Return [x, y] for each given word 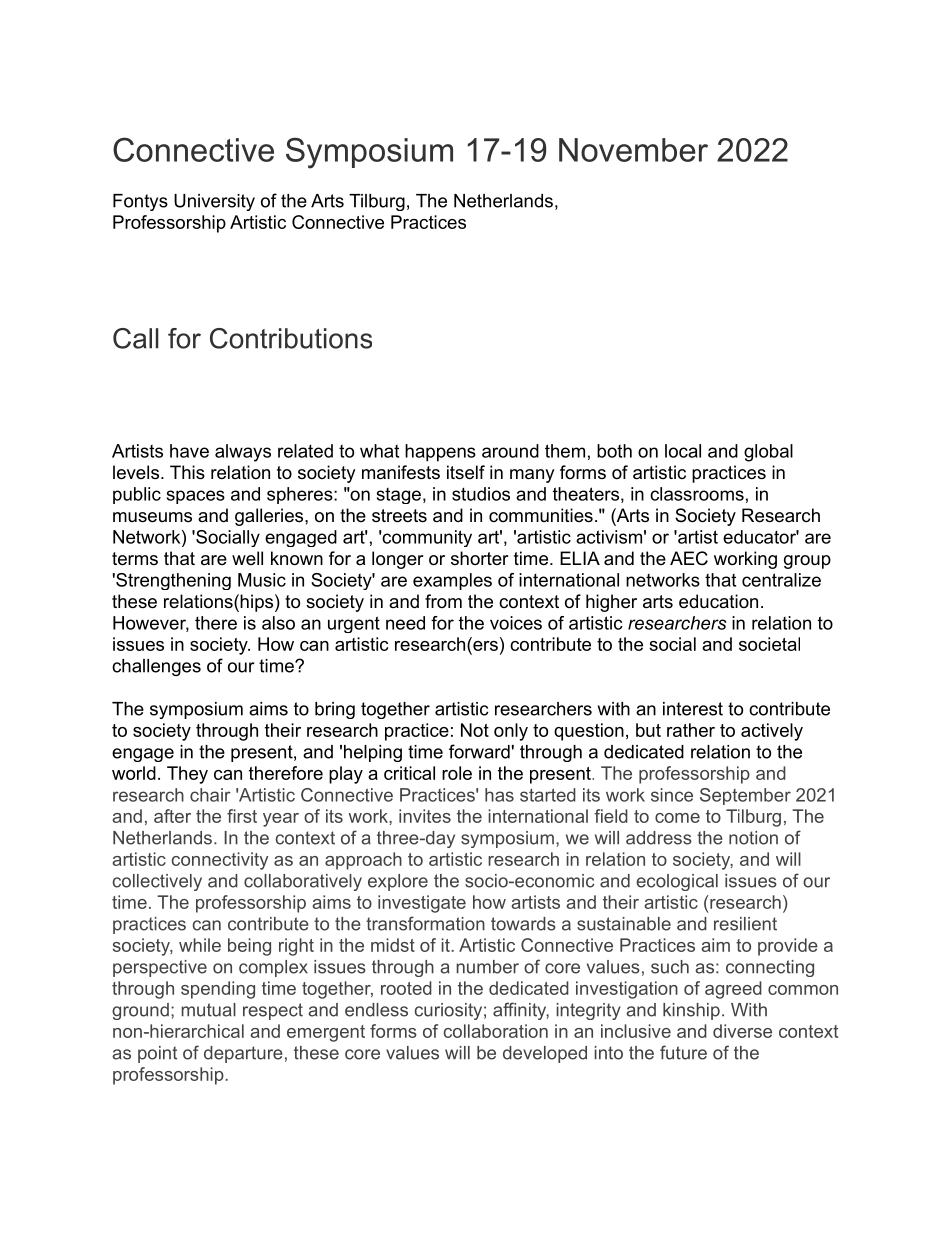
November [633, 150]
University [214, 202]
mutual [208, 1010]
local [683, 451]
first [242, 816]
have [189, 451]
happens [440, 453]
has [499, 795]
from [443, 601]
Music [262, 580]
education [718, 601]
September [745, 796]
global [768, 453]
